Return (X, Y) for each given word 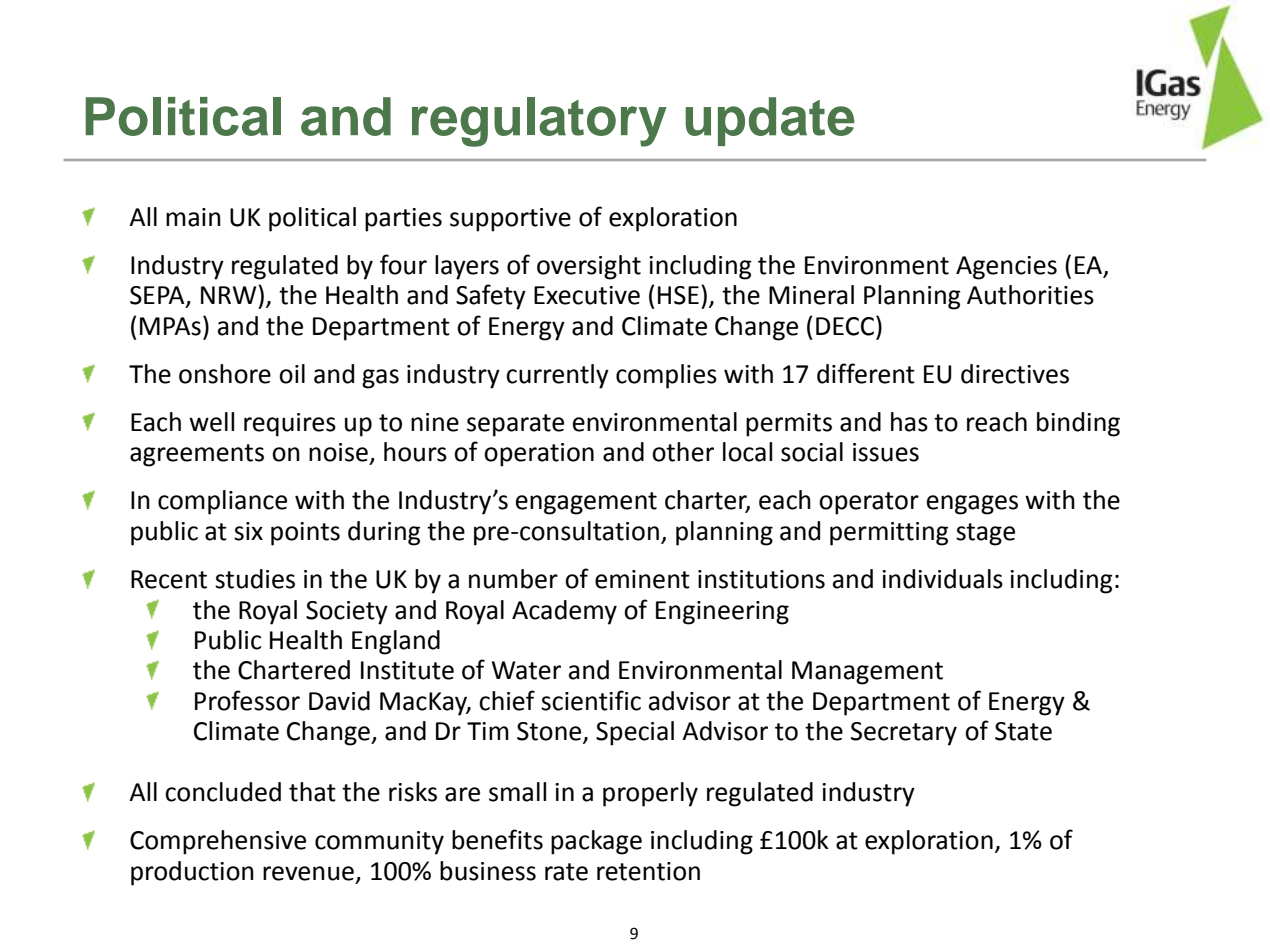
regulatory (539, 122)
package (596, 842)
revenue (308, 873)
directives (1015, 374)
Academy (564, 612)
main (193, 217)
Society (347, 613)
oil (292, 374)
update (770, 121)
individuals (942, 579)
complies (666, 376)
